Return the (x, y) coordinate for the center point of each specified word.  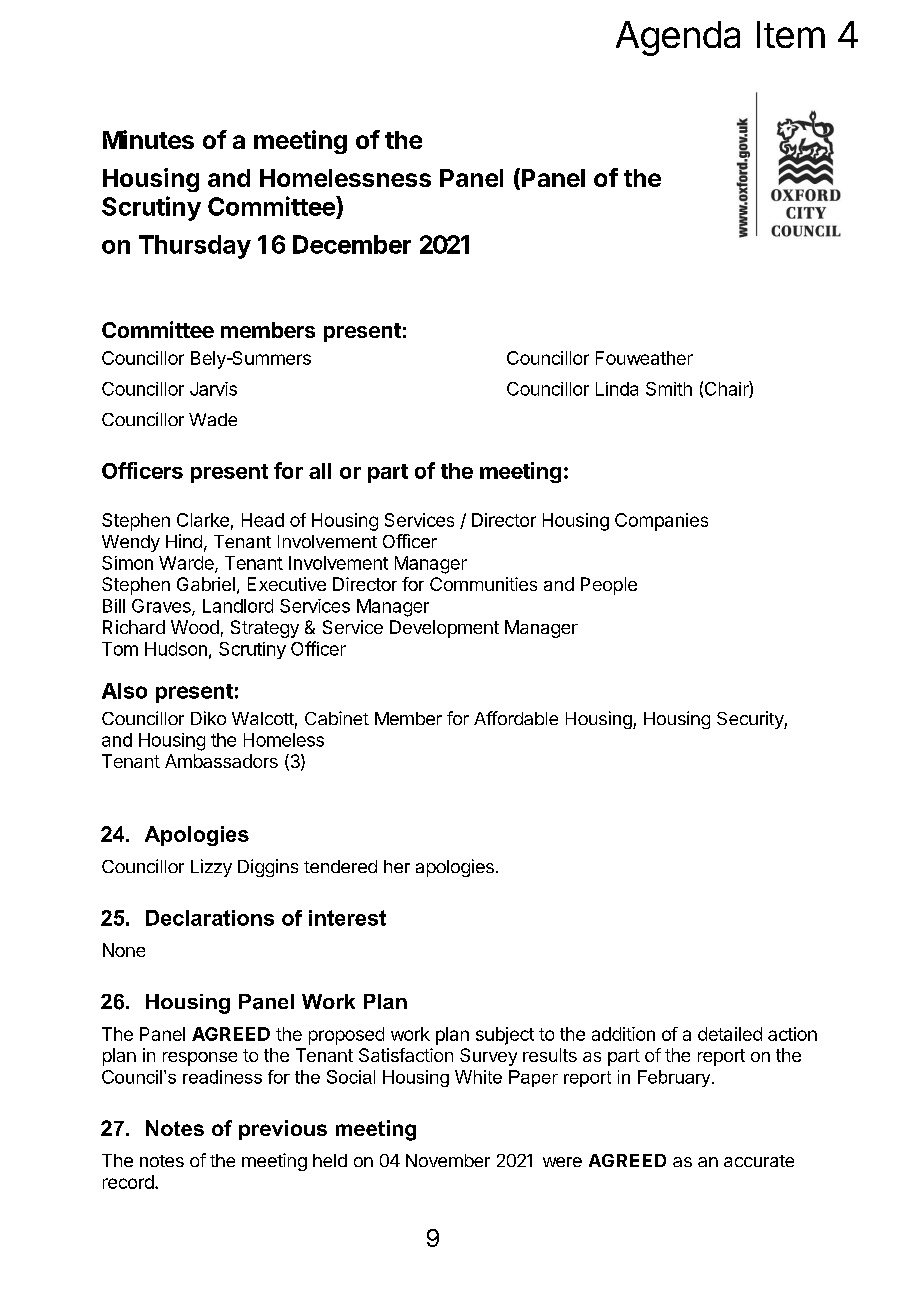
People (609, 586)
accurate (759, 1161)
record (128, 1182)
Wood (195, 627)
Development (444, 629)
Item (791, 34)
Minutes (148, 139)
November (448, 1160)
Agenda (678, 38)
